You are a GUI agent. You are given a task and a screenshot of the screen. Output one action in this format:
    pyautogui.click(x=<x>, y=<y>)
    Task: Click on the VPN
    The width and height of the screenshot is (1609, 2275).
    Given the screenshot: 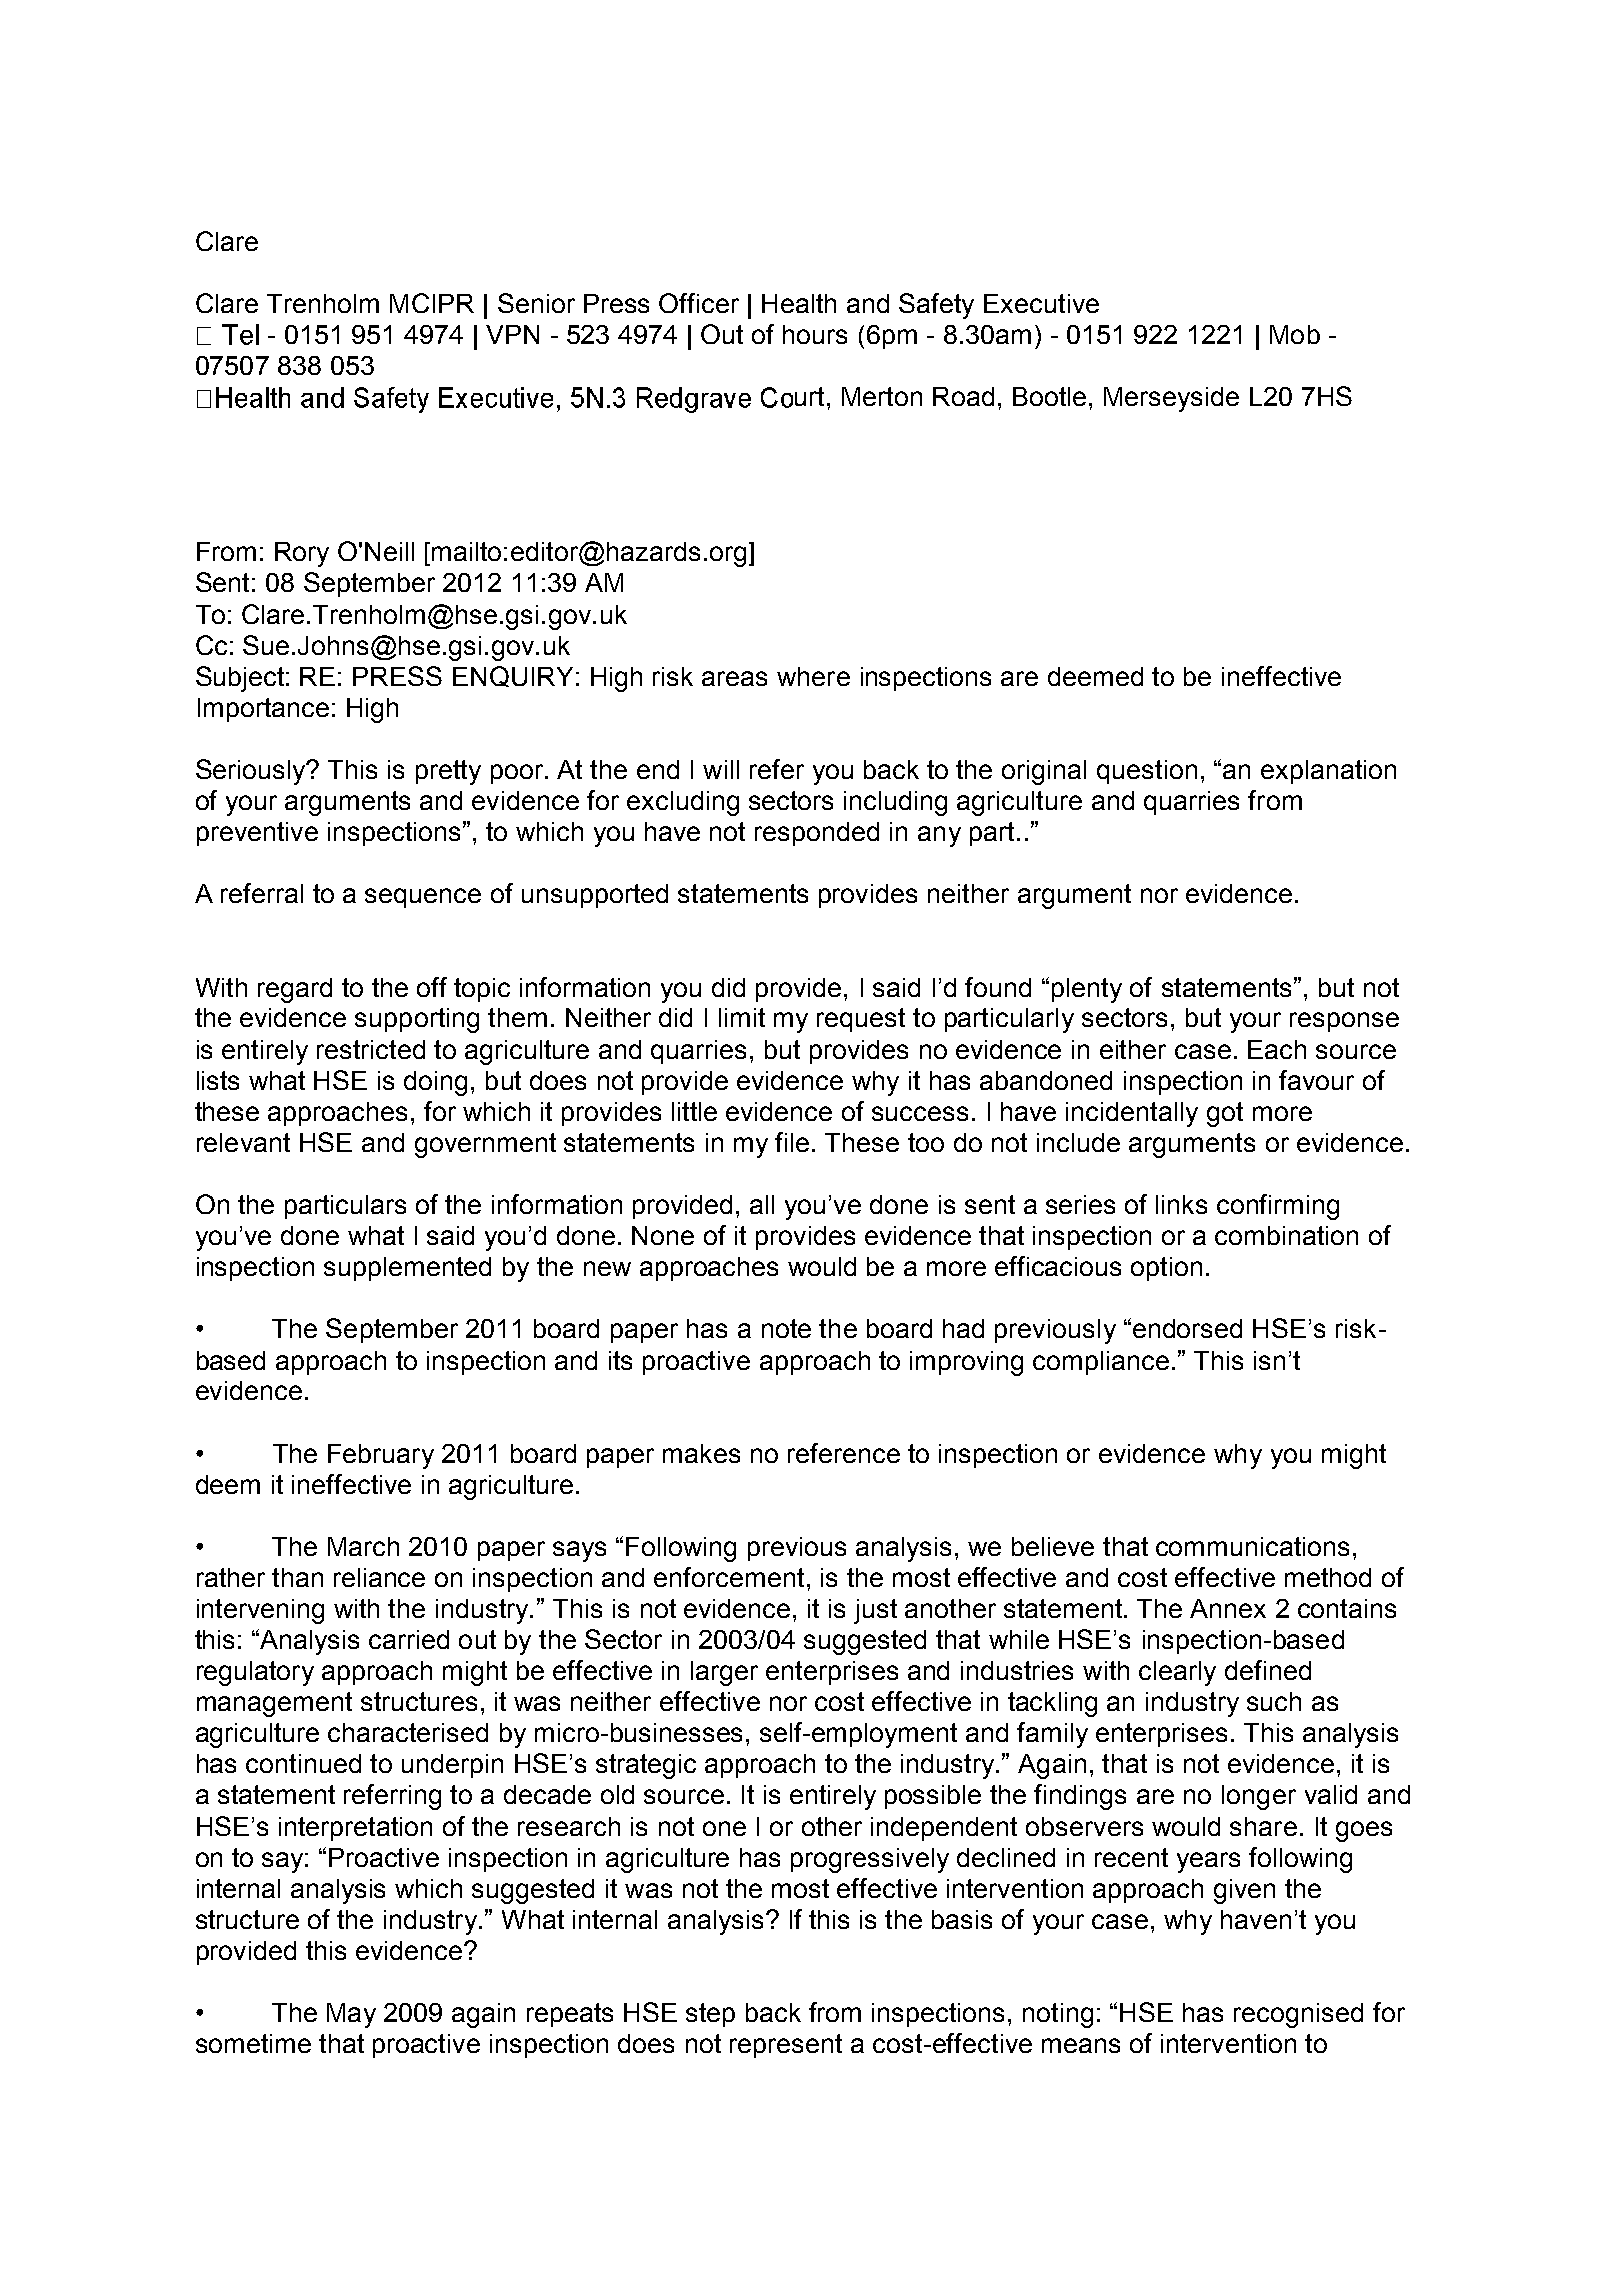 What is the action you would take?
    pyautogui.click(x=512, y=334)
